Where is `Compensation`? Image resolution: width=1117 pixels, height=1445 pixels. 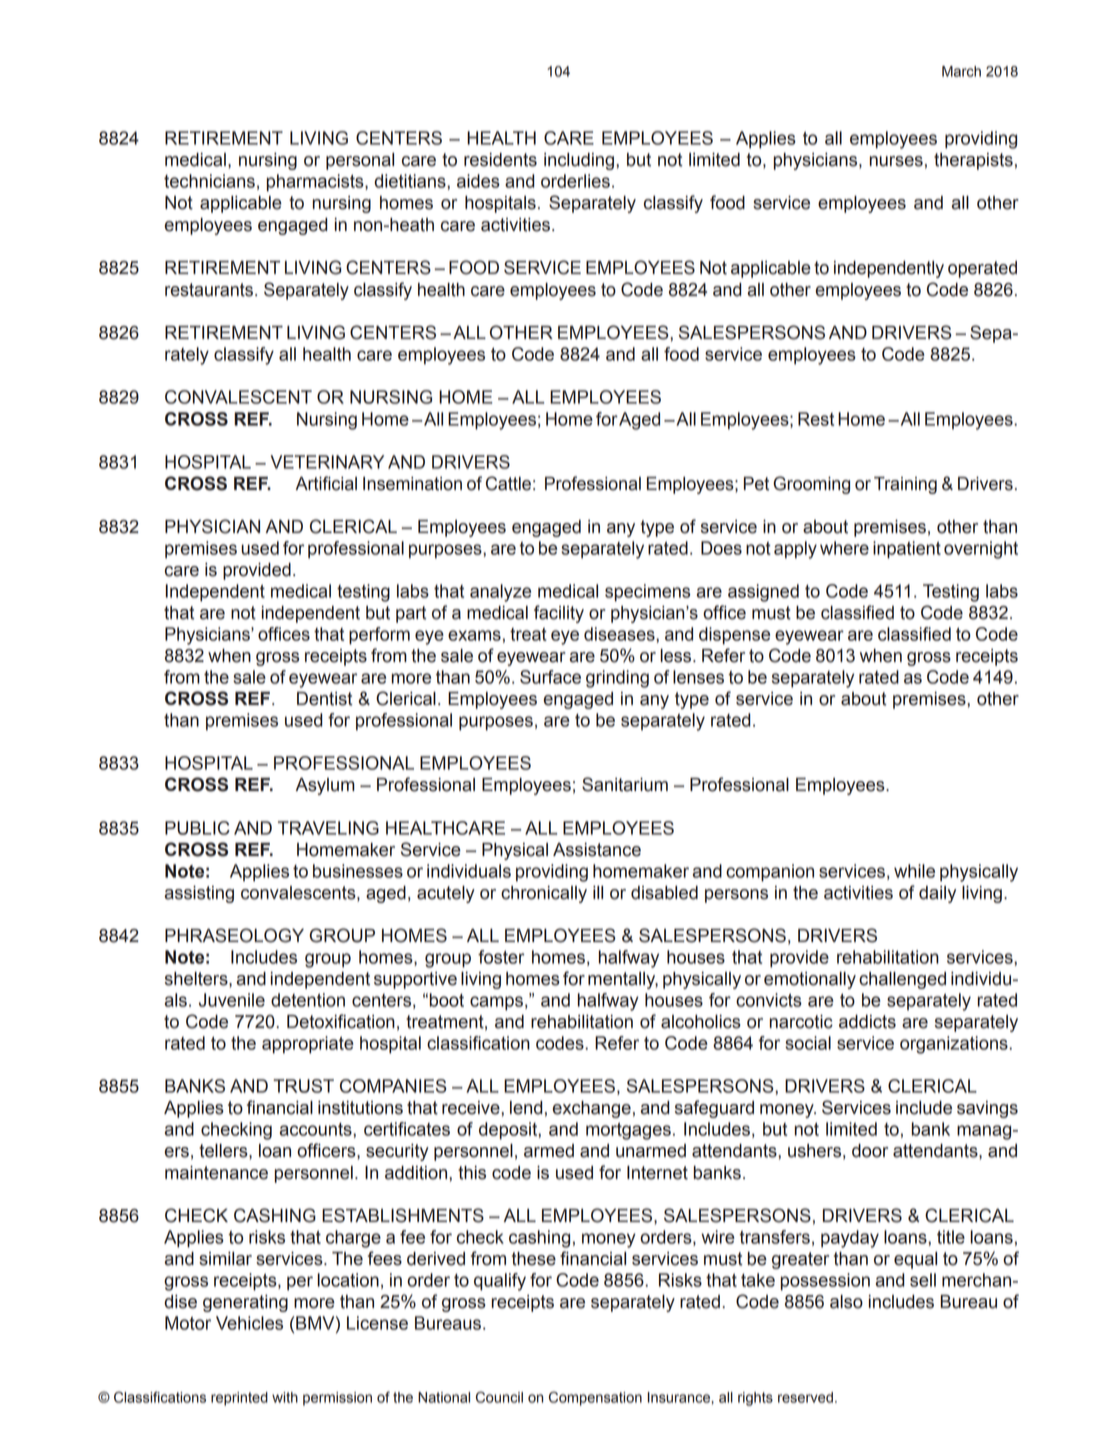 Compensation is located at coordinates (595, 1398).
